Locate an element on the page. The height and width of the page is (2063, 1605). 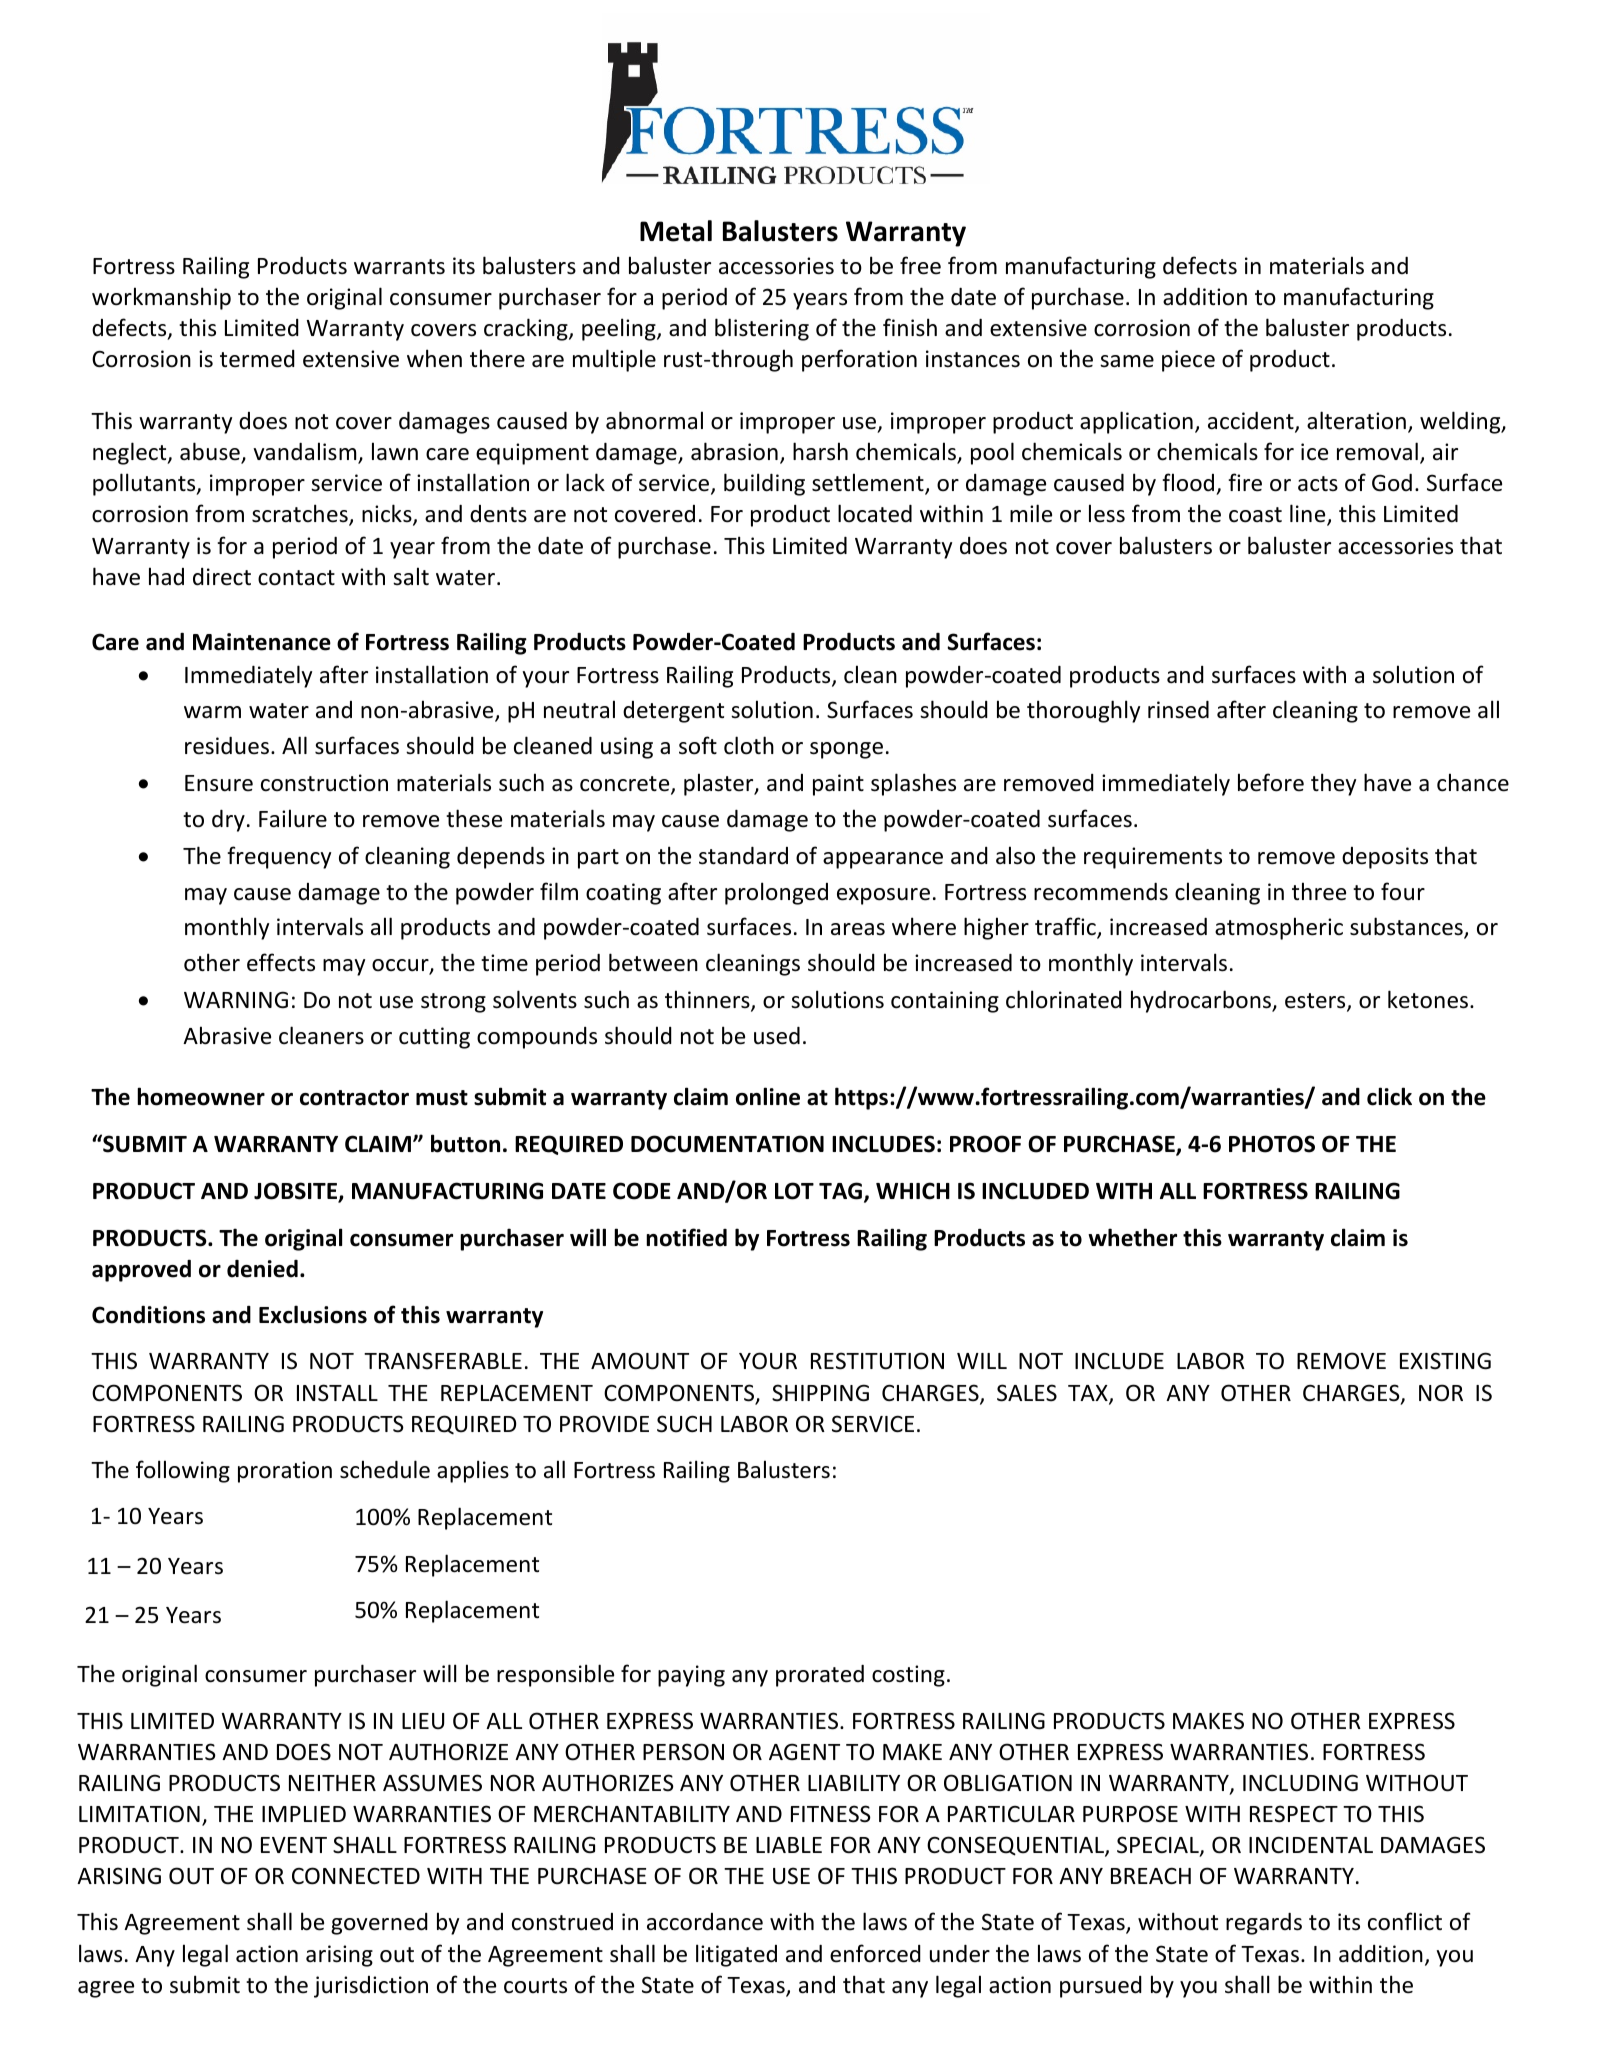
contractor is located at coordinates (354, 1098).
